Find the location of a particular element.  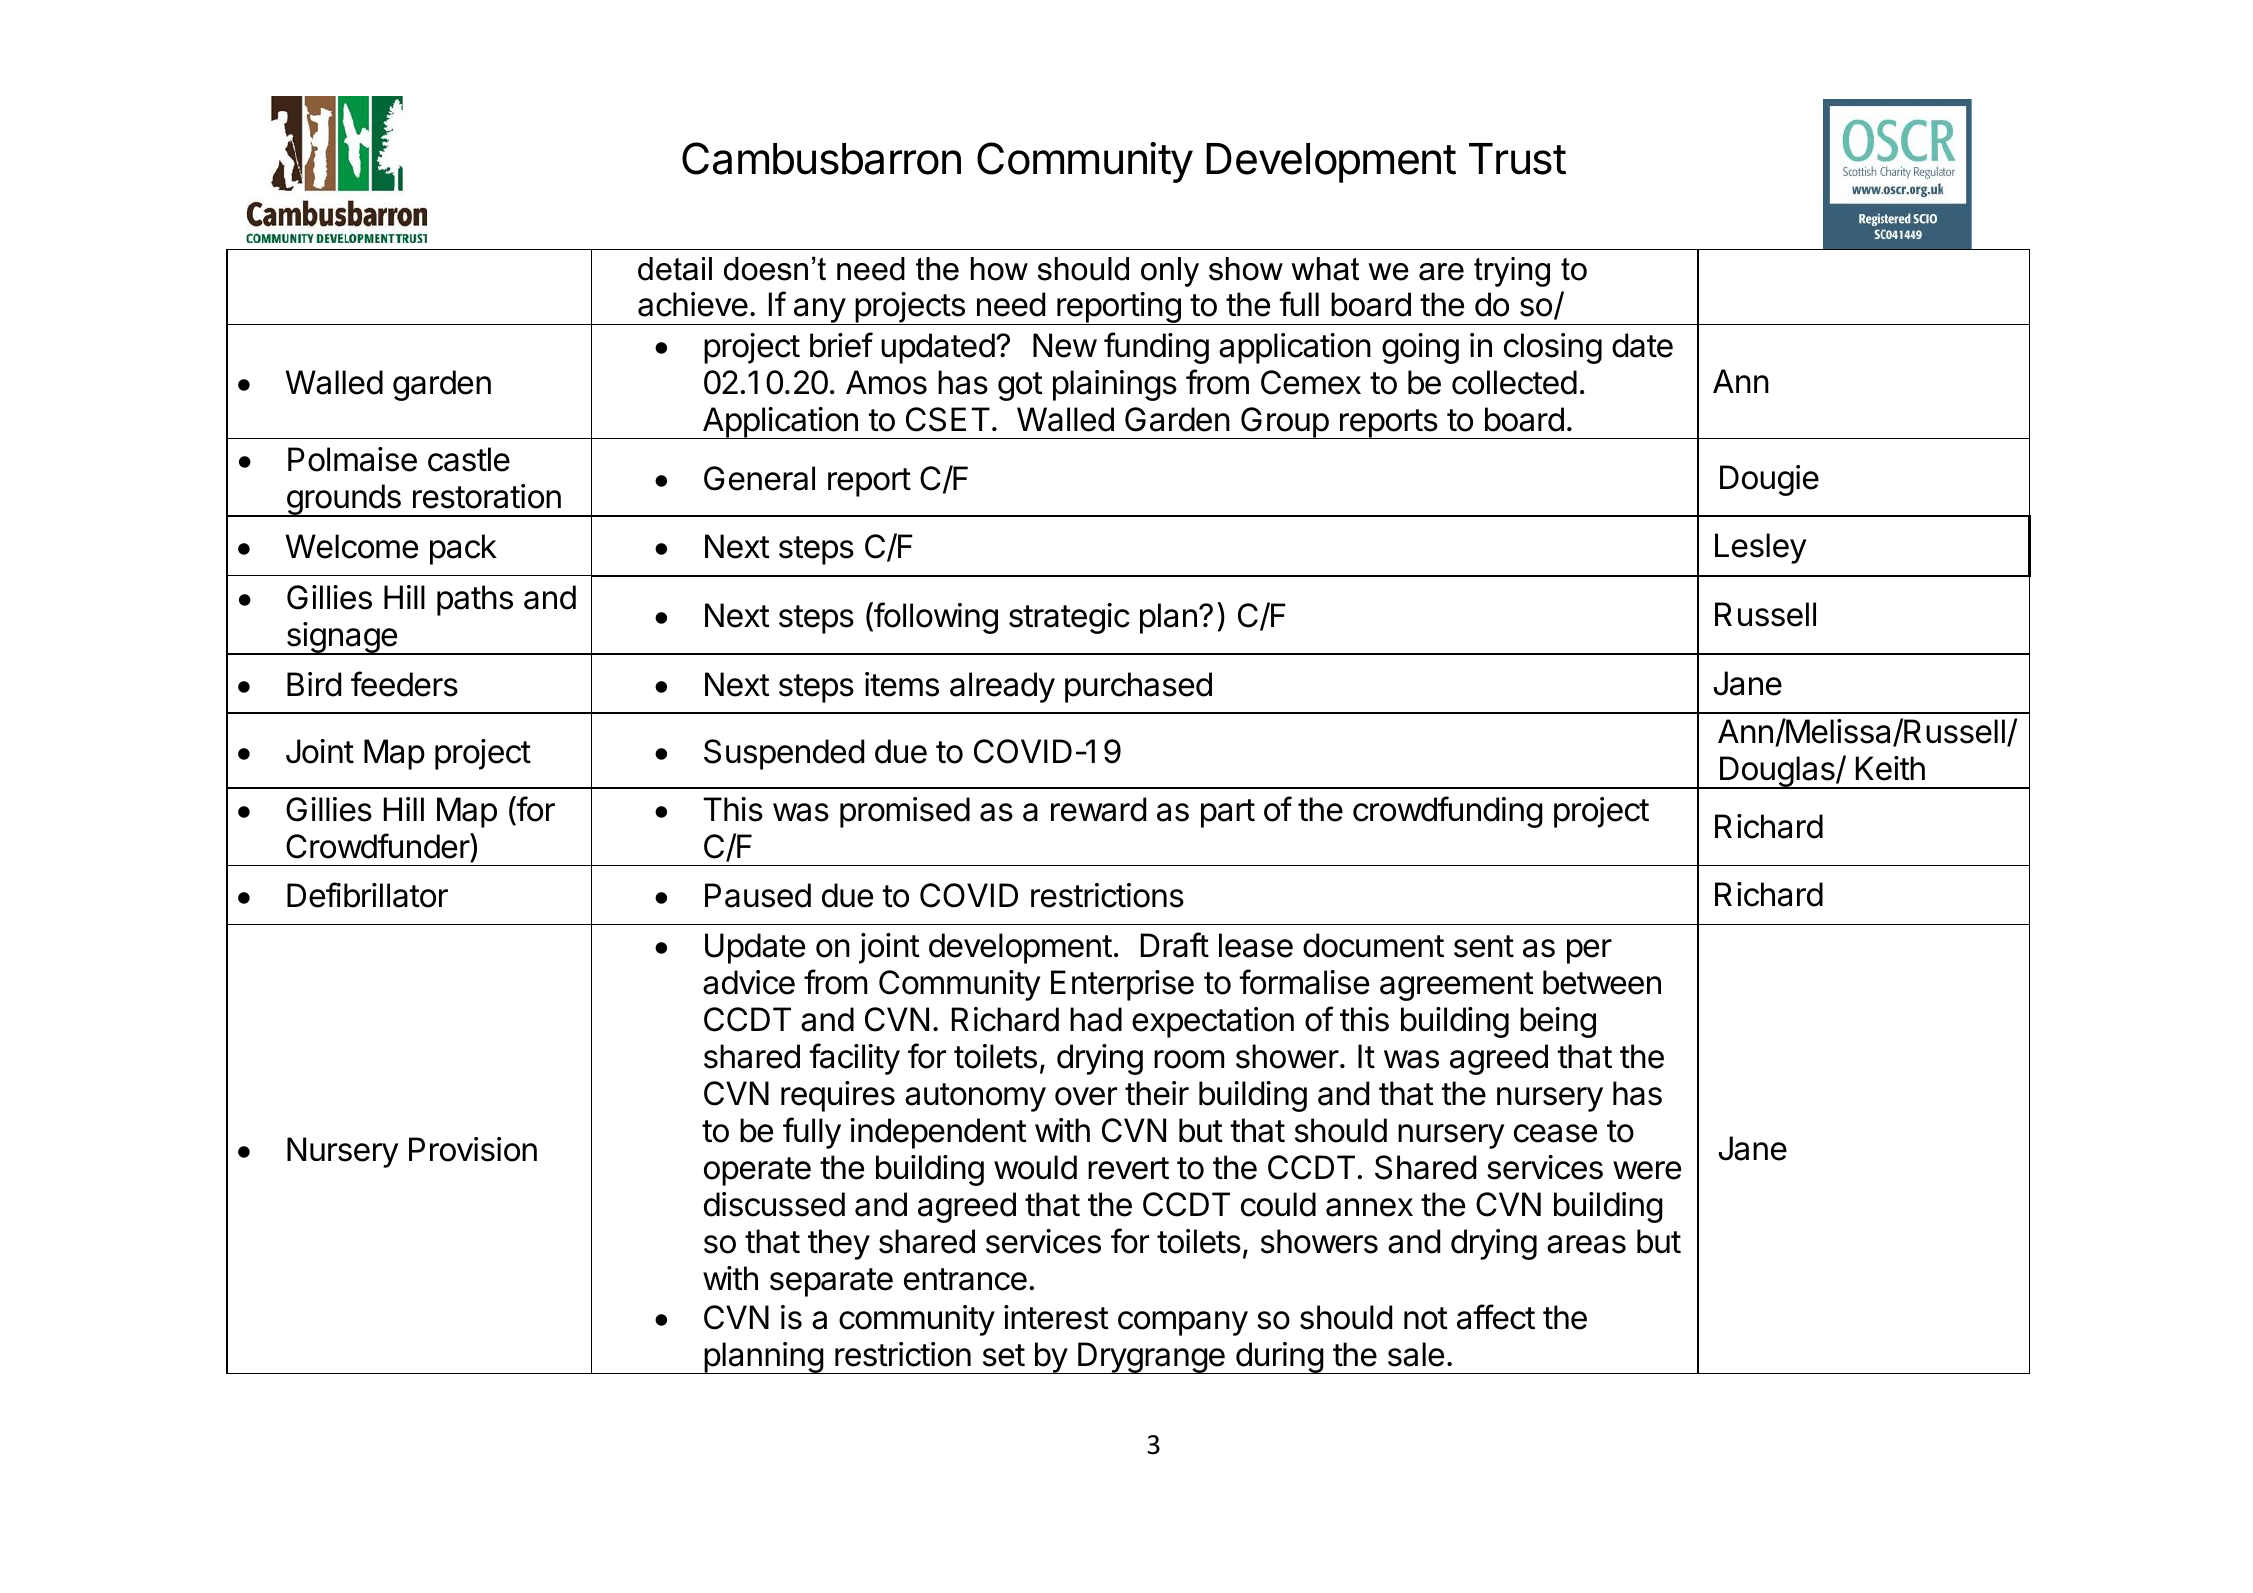

detail is located at coordinates (675, 269).
